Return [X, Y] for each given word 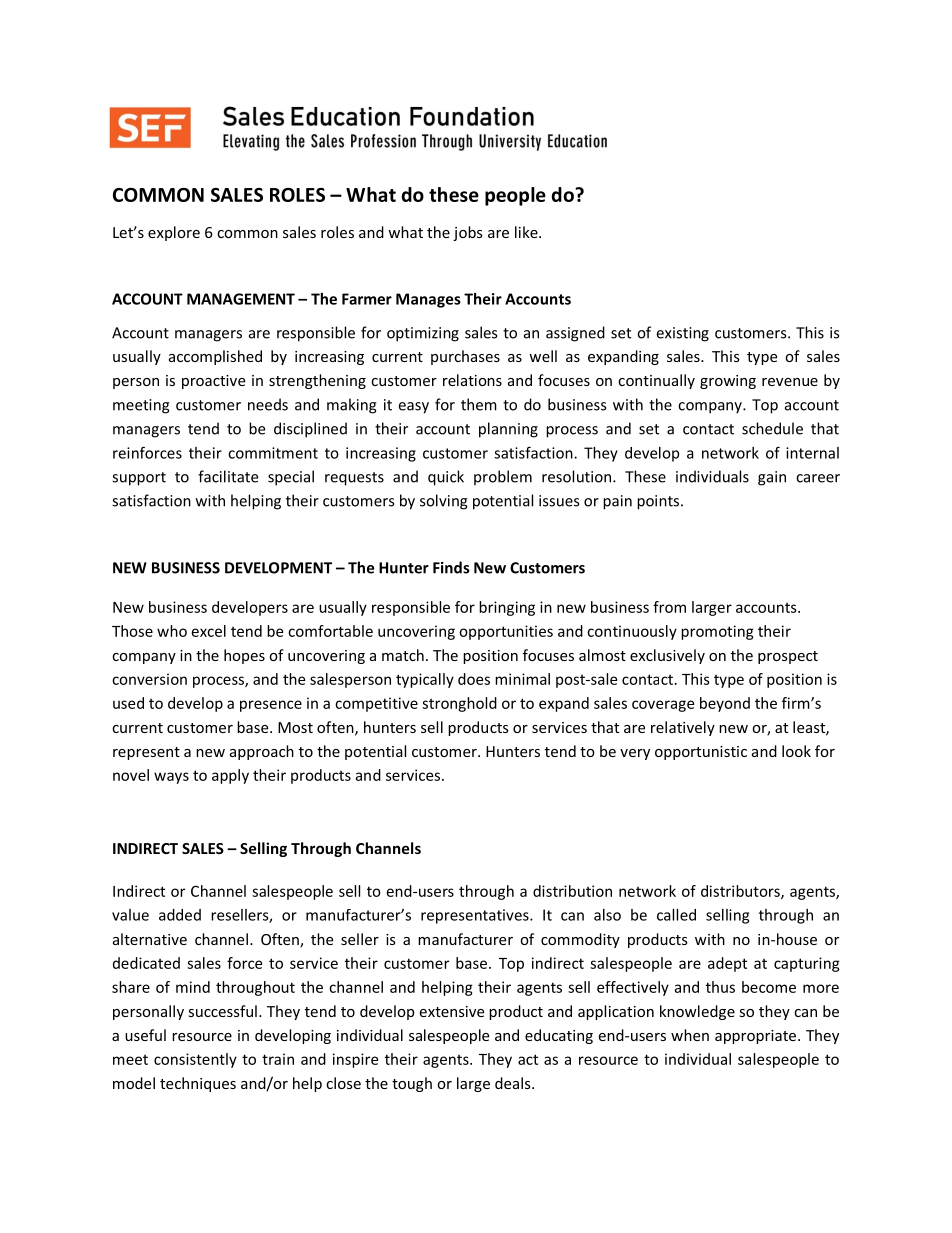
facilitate [228, 476]
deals [514, 1083]
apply [230, 776]
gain [772, 478]
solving [444, 502]
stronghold [459, 704]
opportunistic [701, 753]
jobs [468, 233]
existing [682, 334]
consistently [195, 1060]
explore [174, 233]
